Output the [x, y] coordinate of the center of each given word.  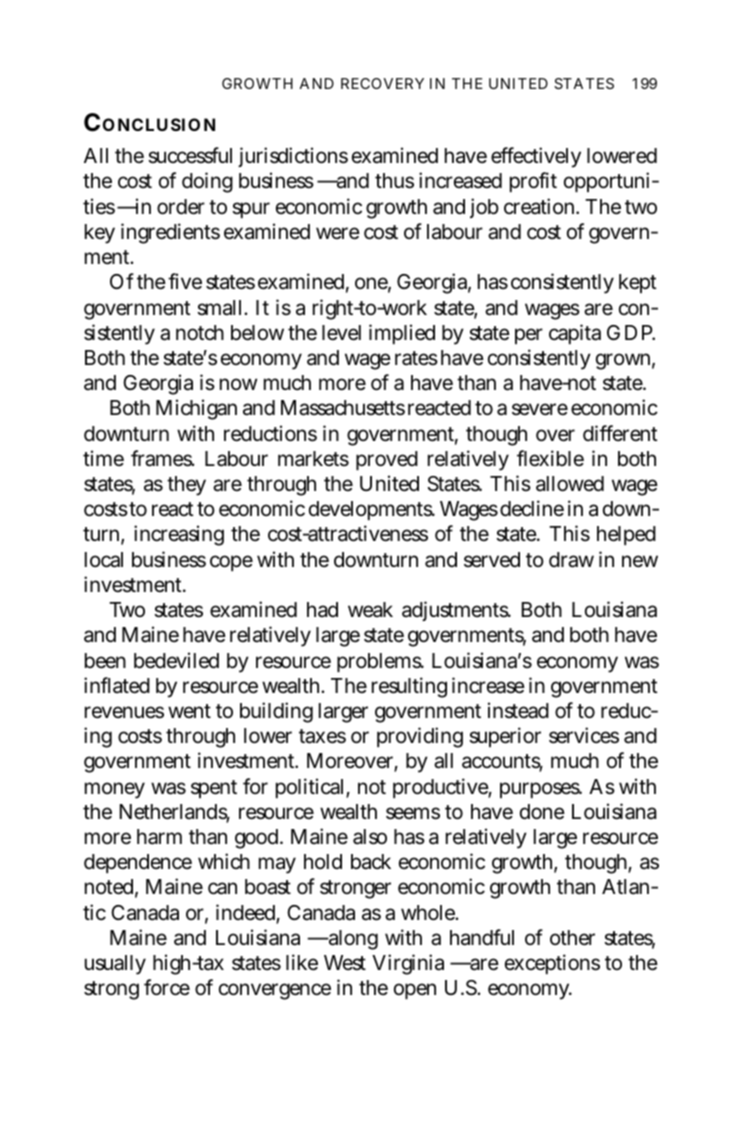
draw [571, 560]
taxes [322, 736]
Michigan [196, 409]
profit [533, 182]
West [345, 963]
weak [370, 610]
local [104, 560]
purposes [541, 790]
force [167, 987]
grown [625, 361]
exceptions [552, 964]
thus [394, 181]
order [181, 207]
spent [214, 789]
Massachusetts [343, 408]
